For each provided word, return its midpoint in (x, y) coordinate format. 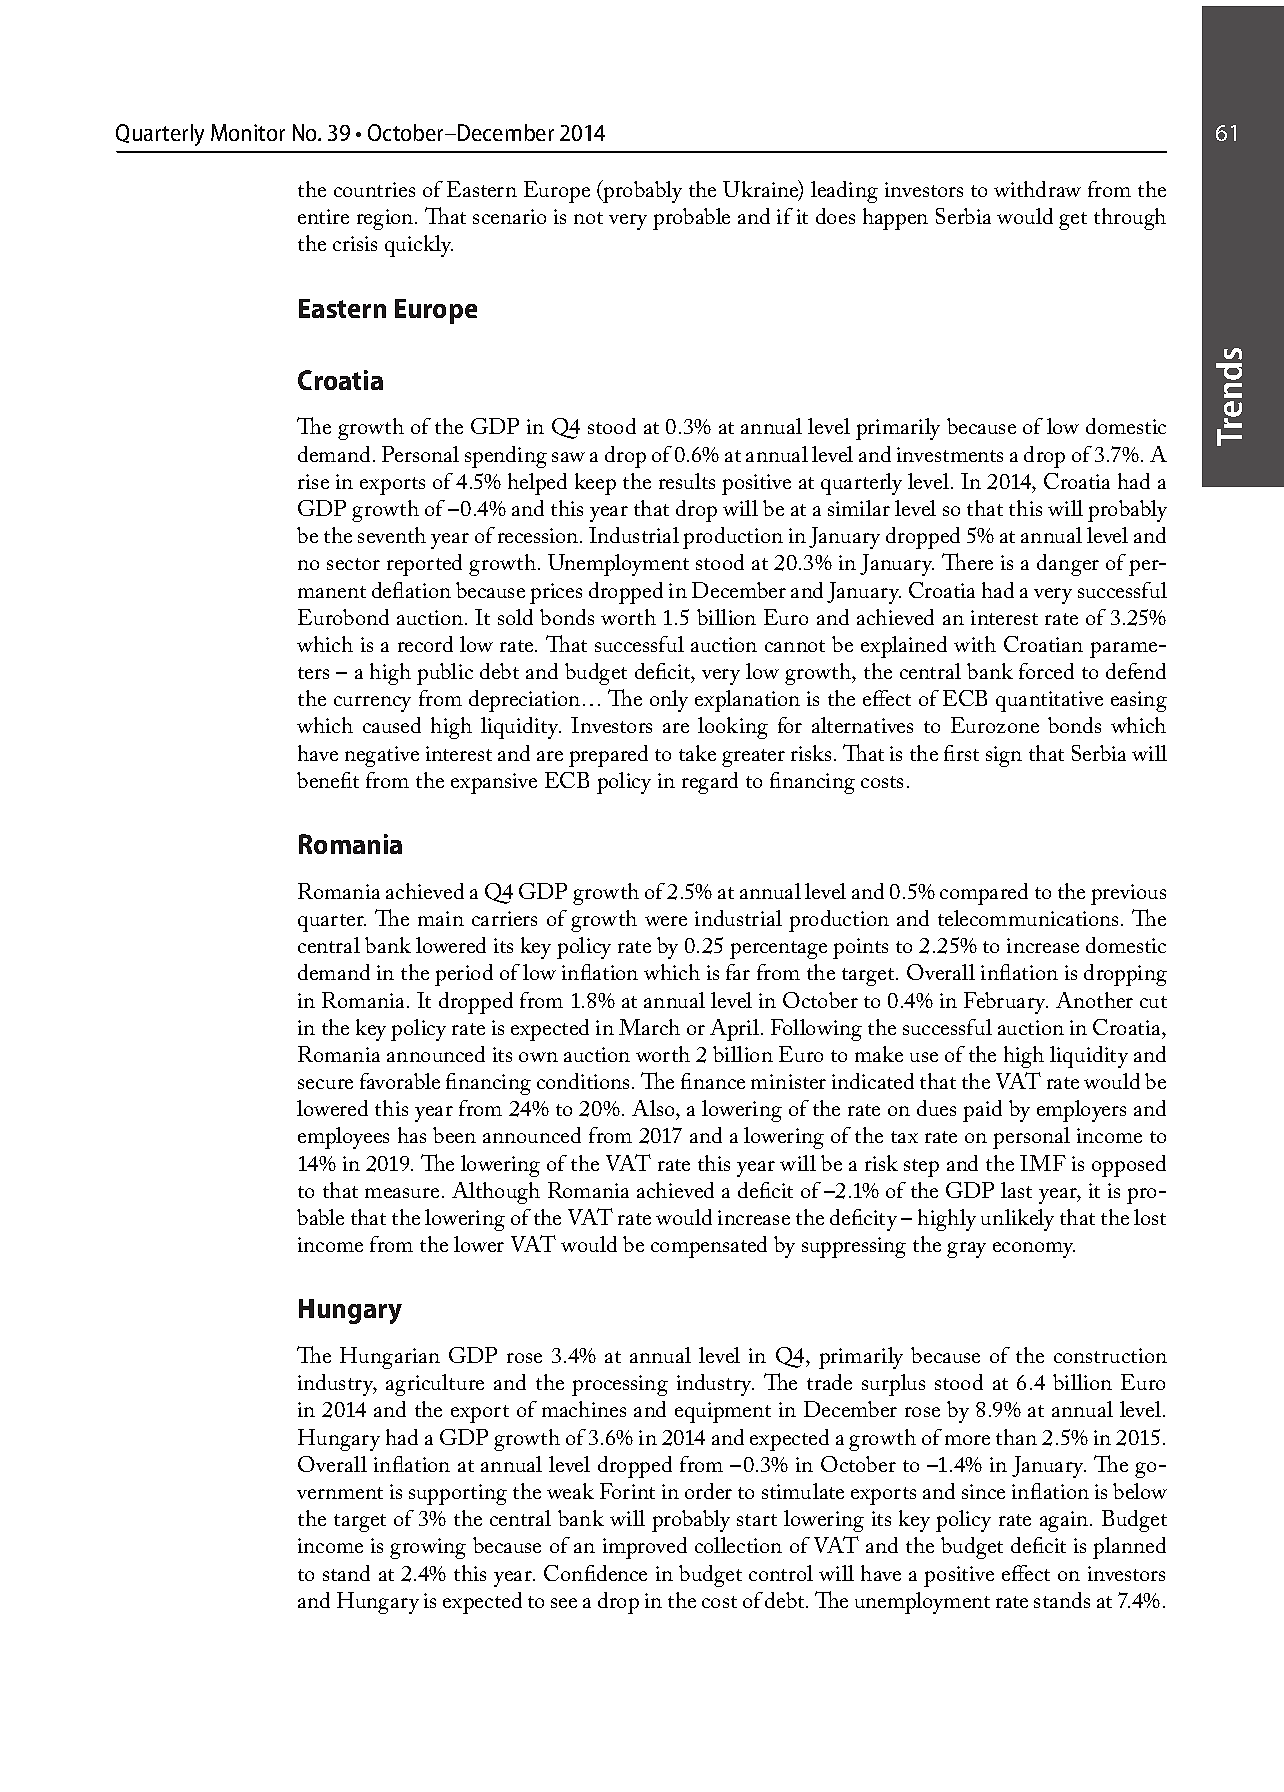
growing (428, 1548)
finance (713, 1081)
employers (1081, 1111)
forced (1046, 671)
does (835, 216)
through (1130, 219)
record (425, 644)
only (669, 701)
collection (738, 1545)
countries (374, 189)
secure (325, 1084)
